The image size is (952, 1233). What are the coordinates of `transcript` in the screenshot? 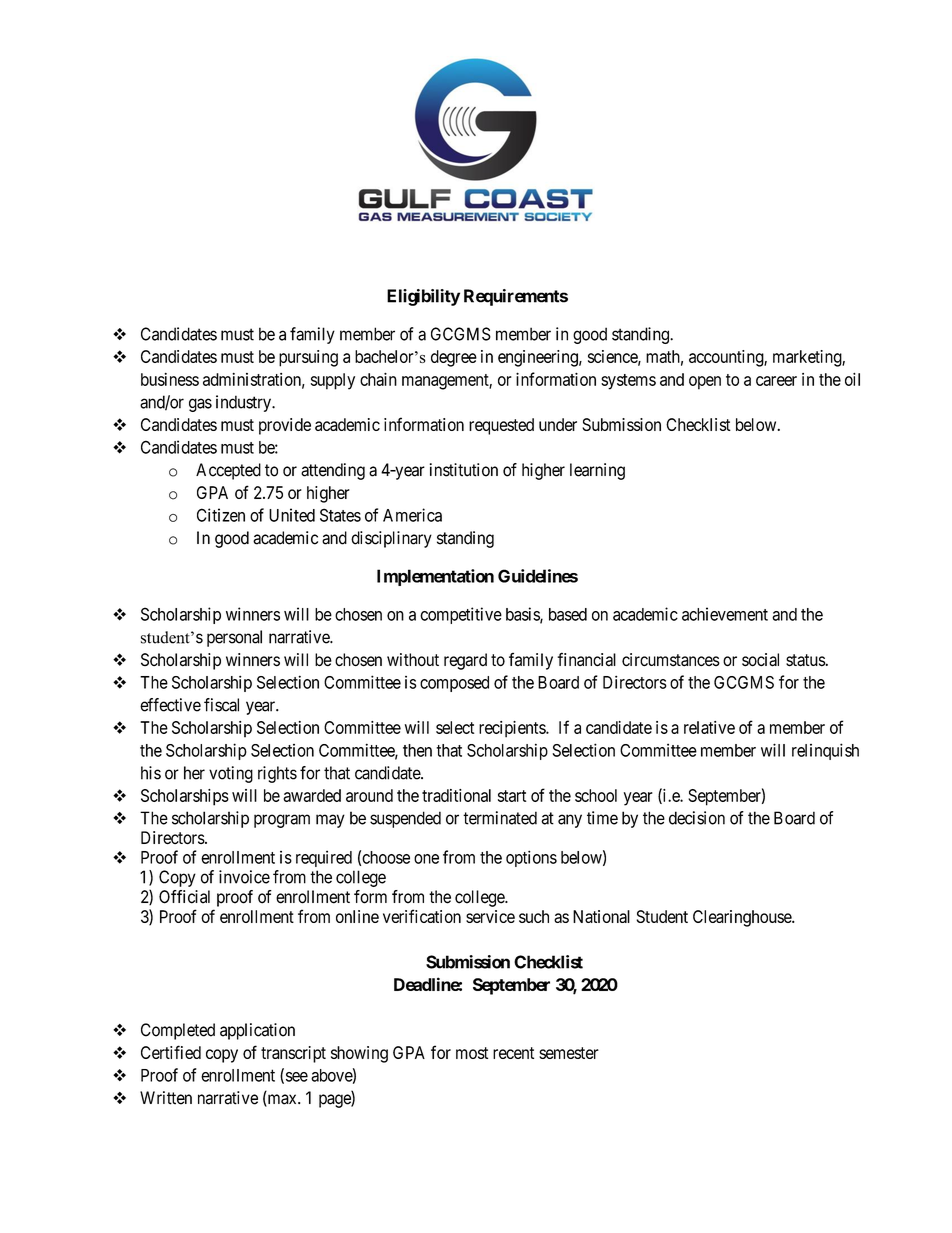 It's located at (293, 1054).
